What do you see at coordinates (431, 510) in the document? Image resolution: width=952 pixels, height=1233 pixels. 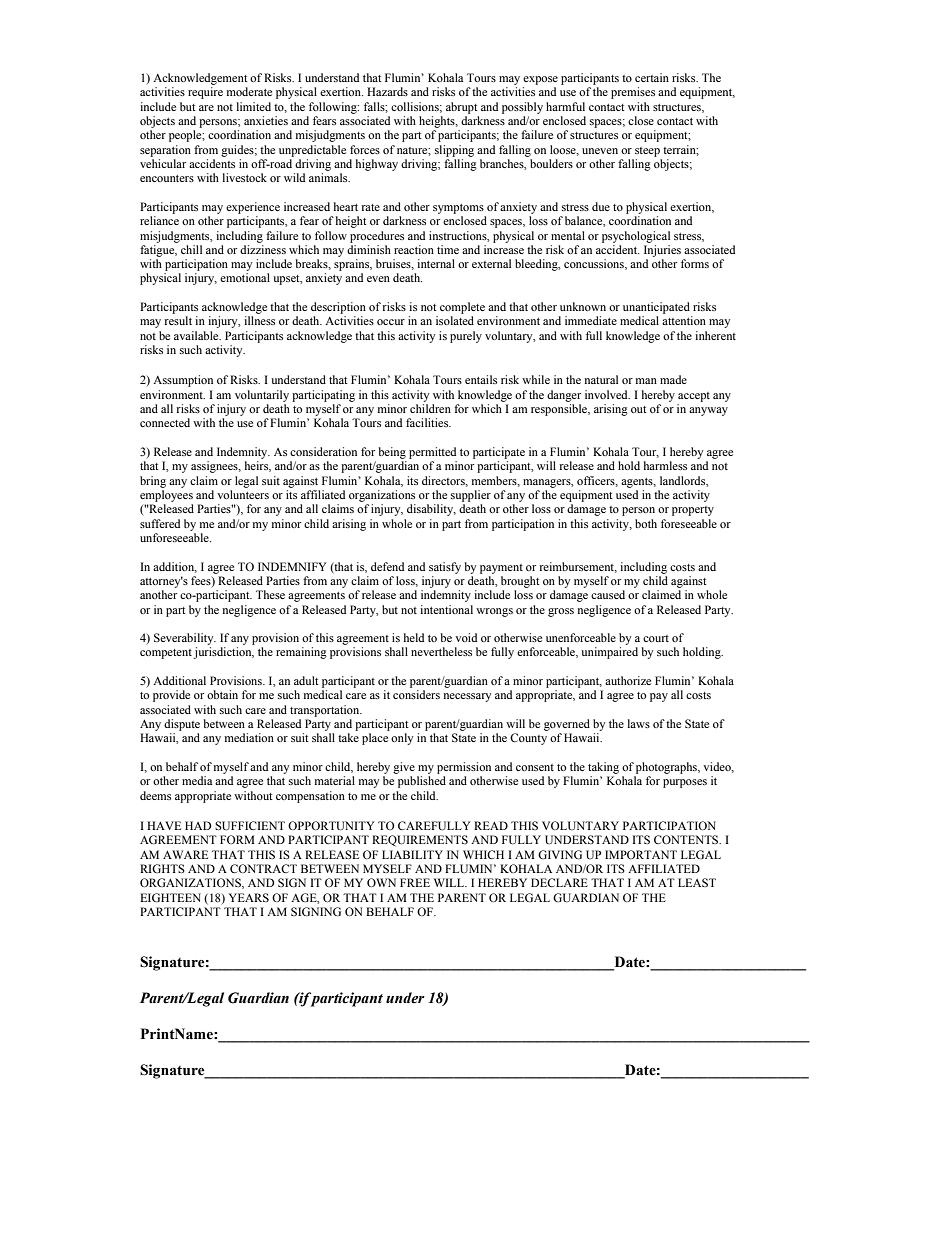 I see `disability` at bounding box center [431, 510].
